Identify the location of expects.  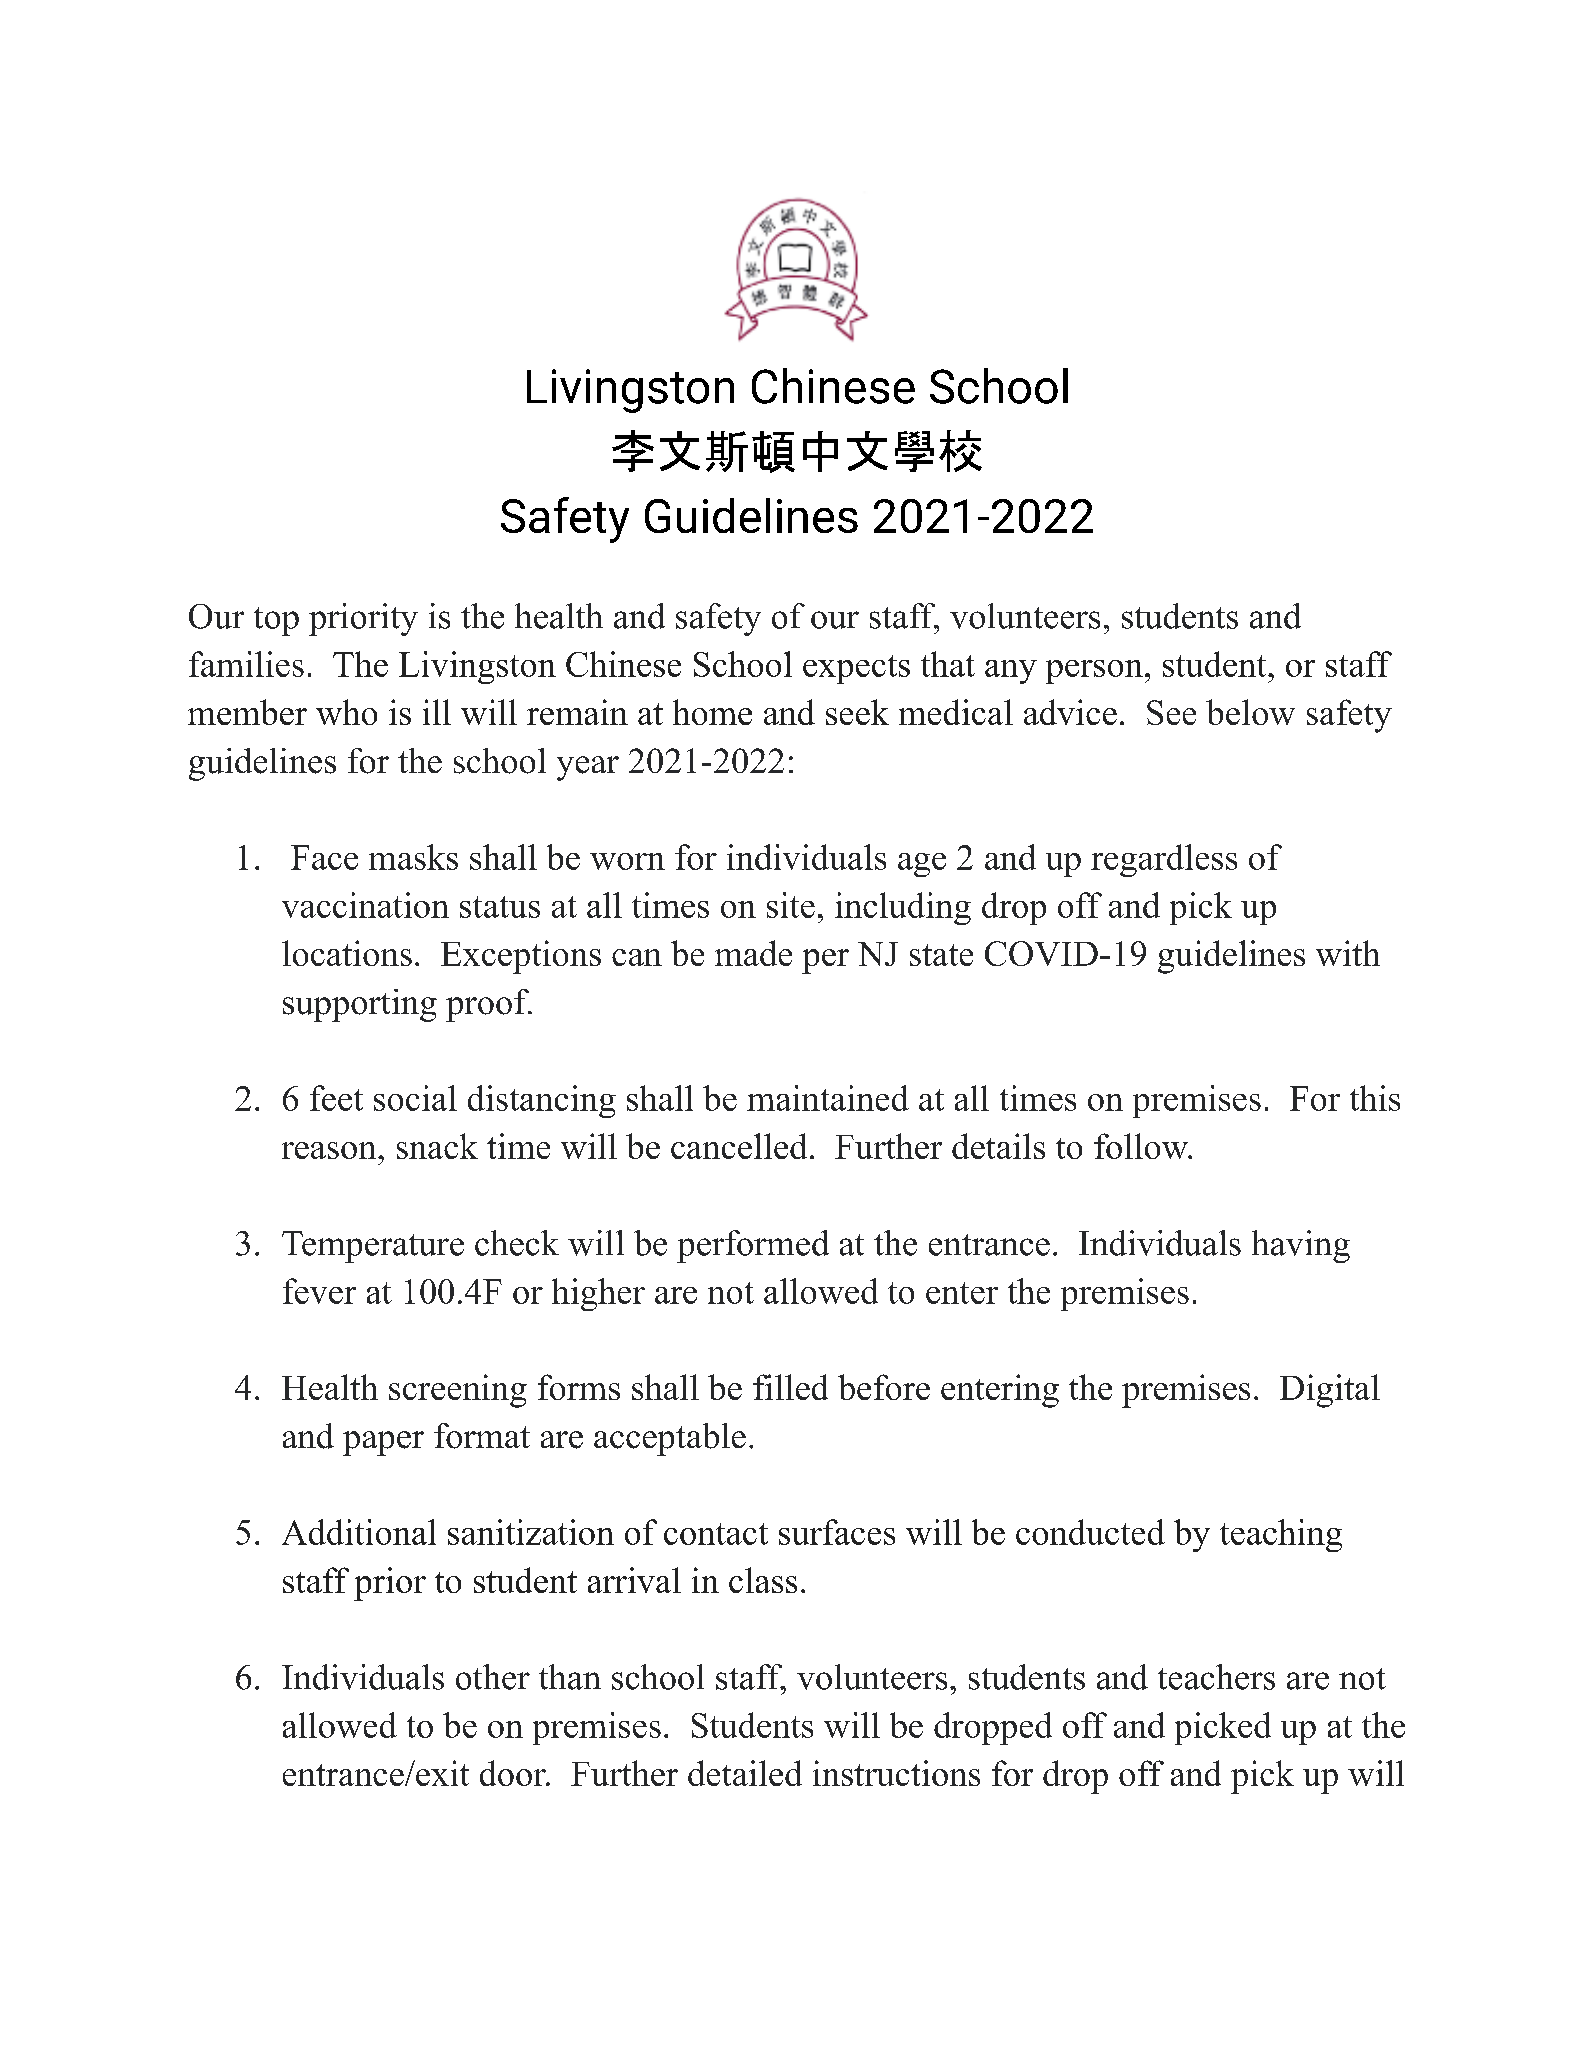
(856, 669).
